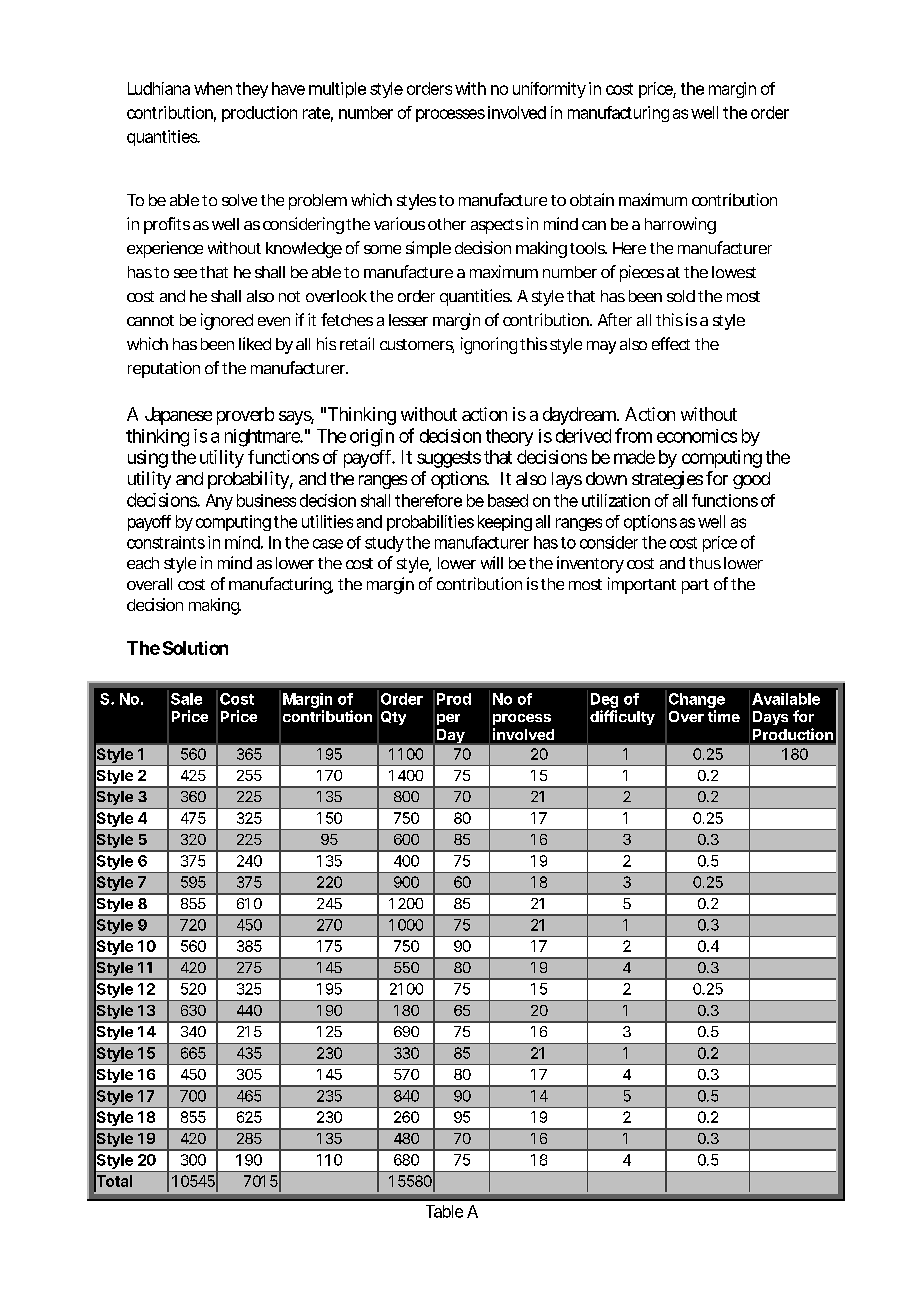 This page has width=924, height=1308. What do you see at coordinates (751, 480) in the page?
I see `good` at bounding box center [751, 480].
